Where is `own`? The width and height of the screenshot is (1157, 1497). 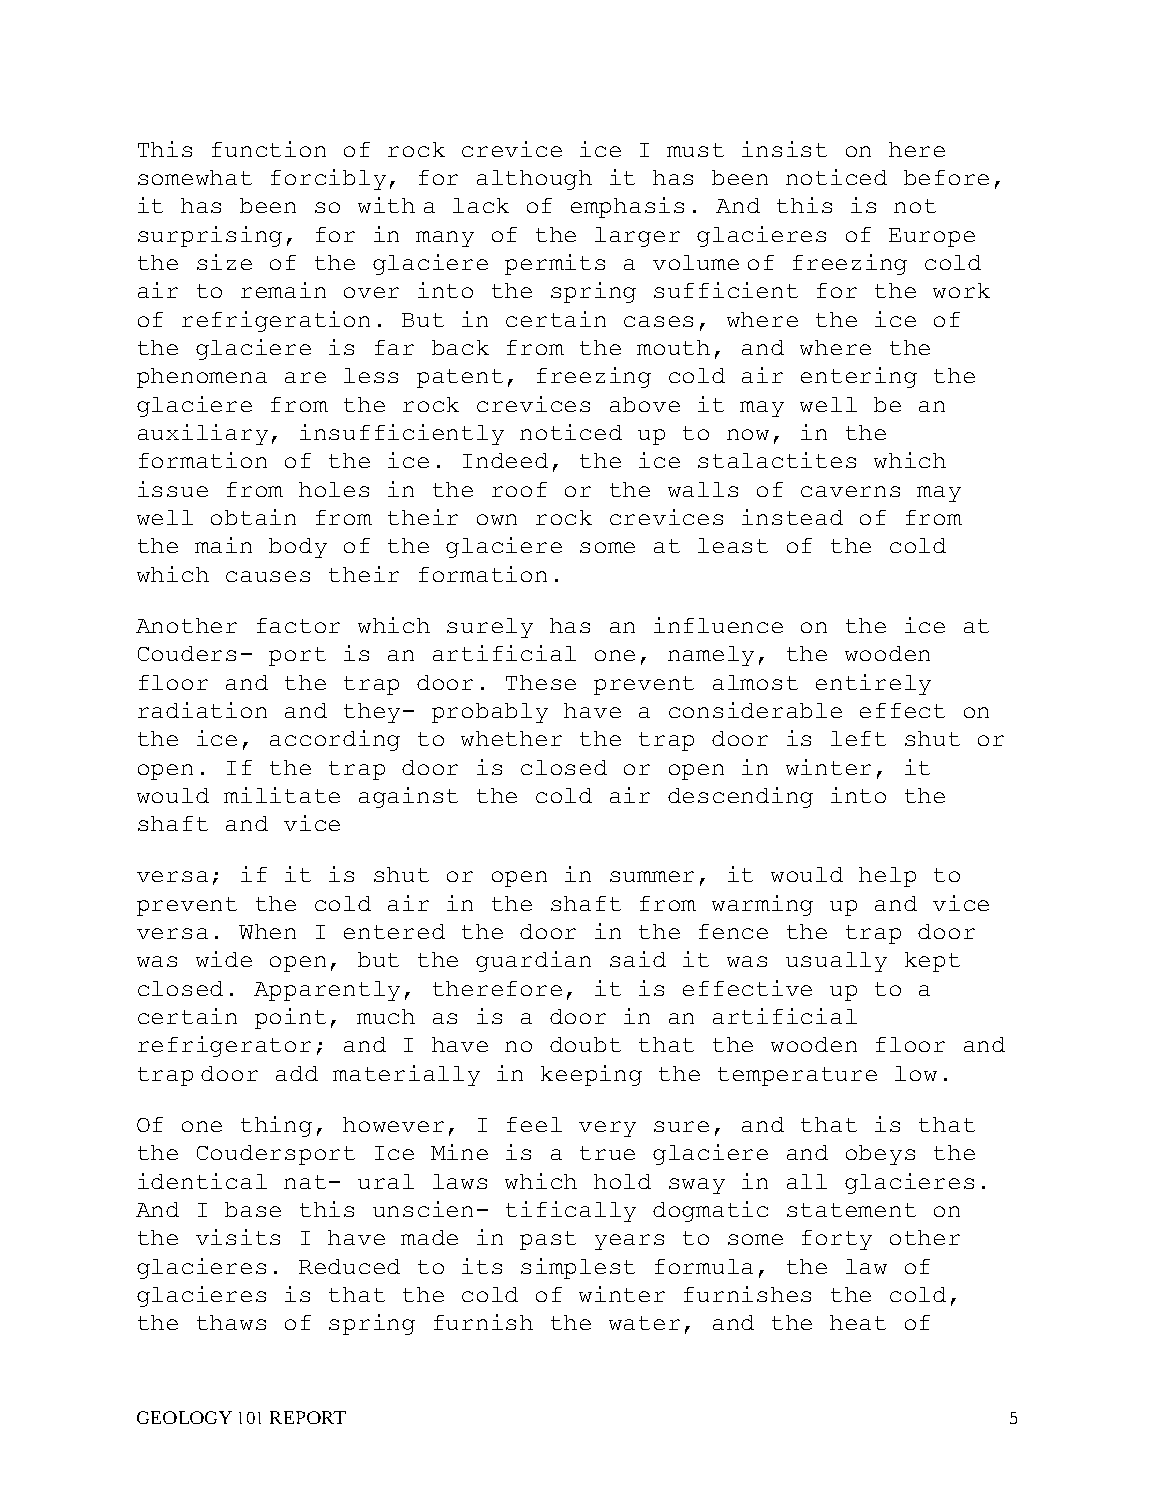
own is located at coordinates (497, 519).
